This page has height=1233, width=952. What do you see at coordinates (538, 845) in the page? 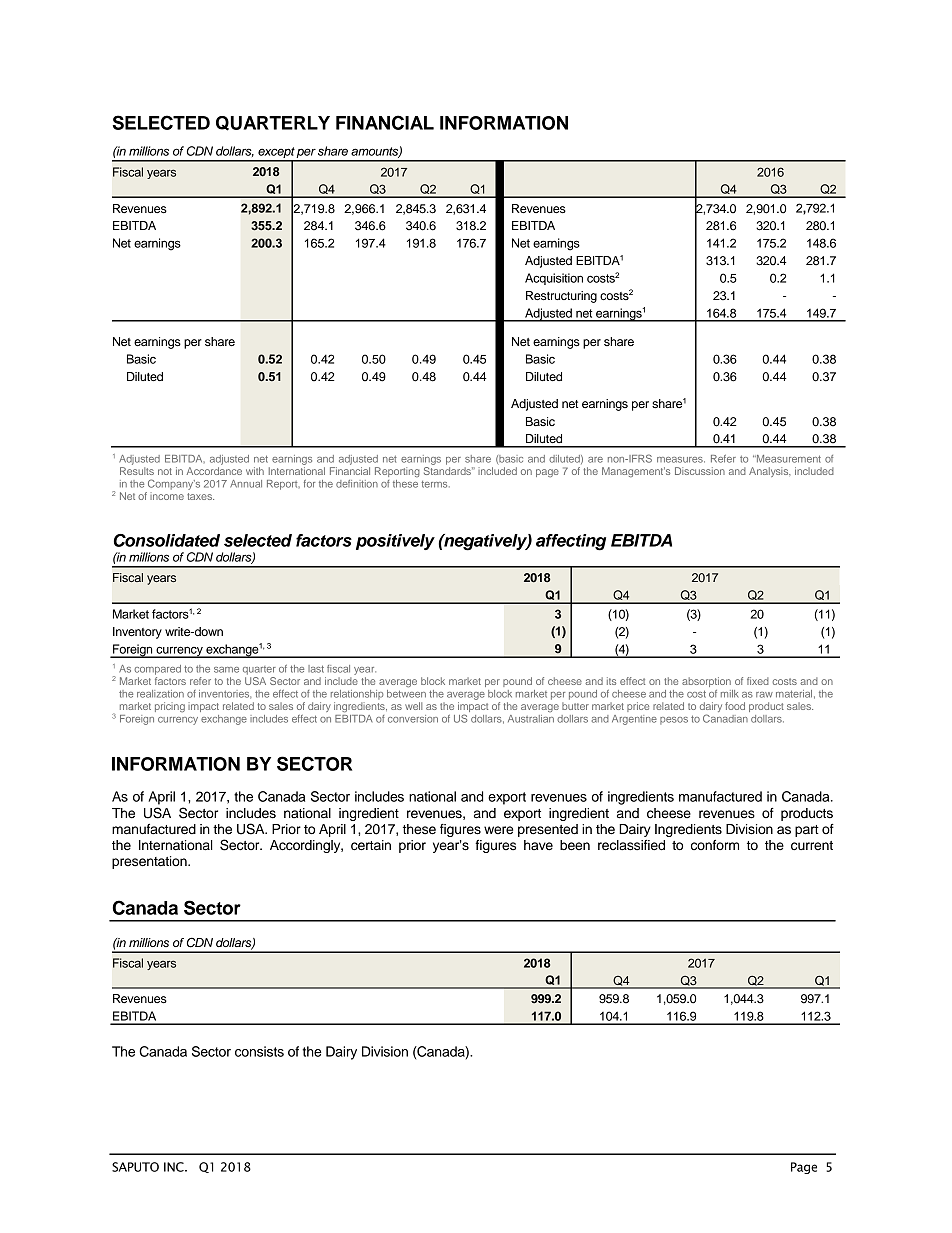
I see `have` at bounding box center [538, 845].
